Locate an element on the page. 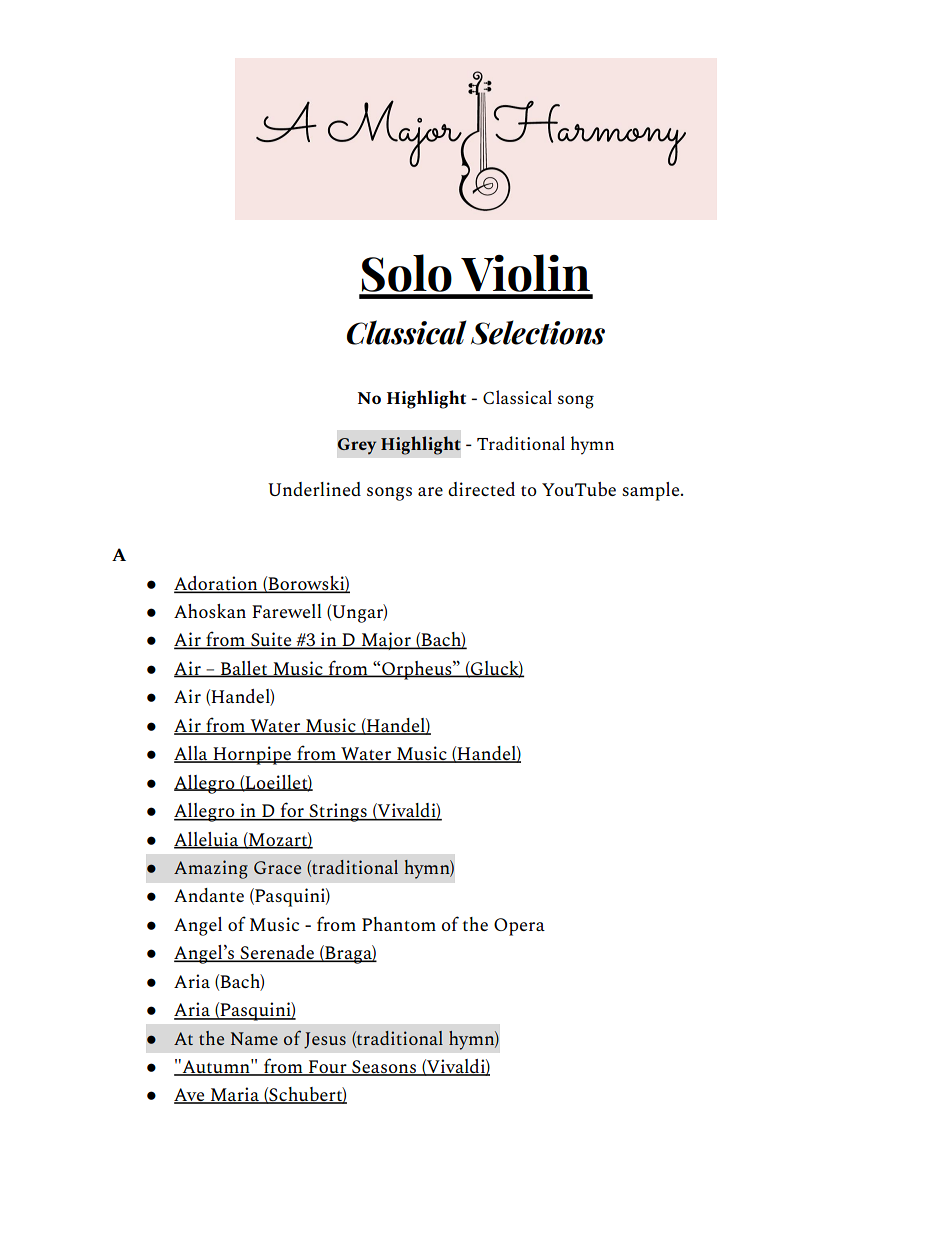  Seasons is located at coordinates (384, 1068).
